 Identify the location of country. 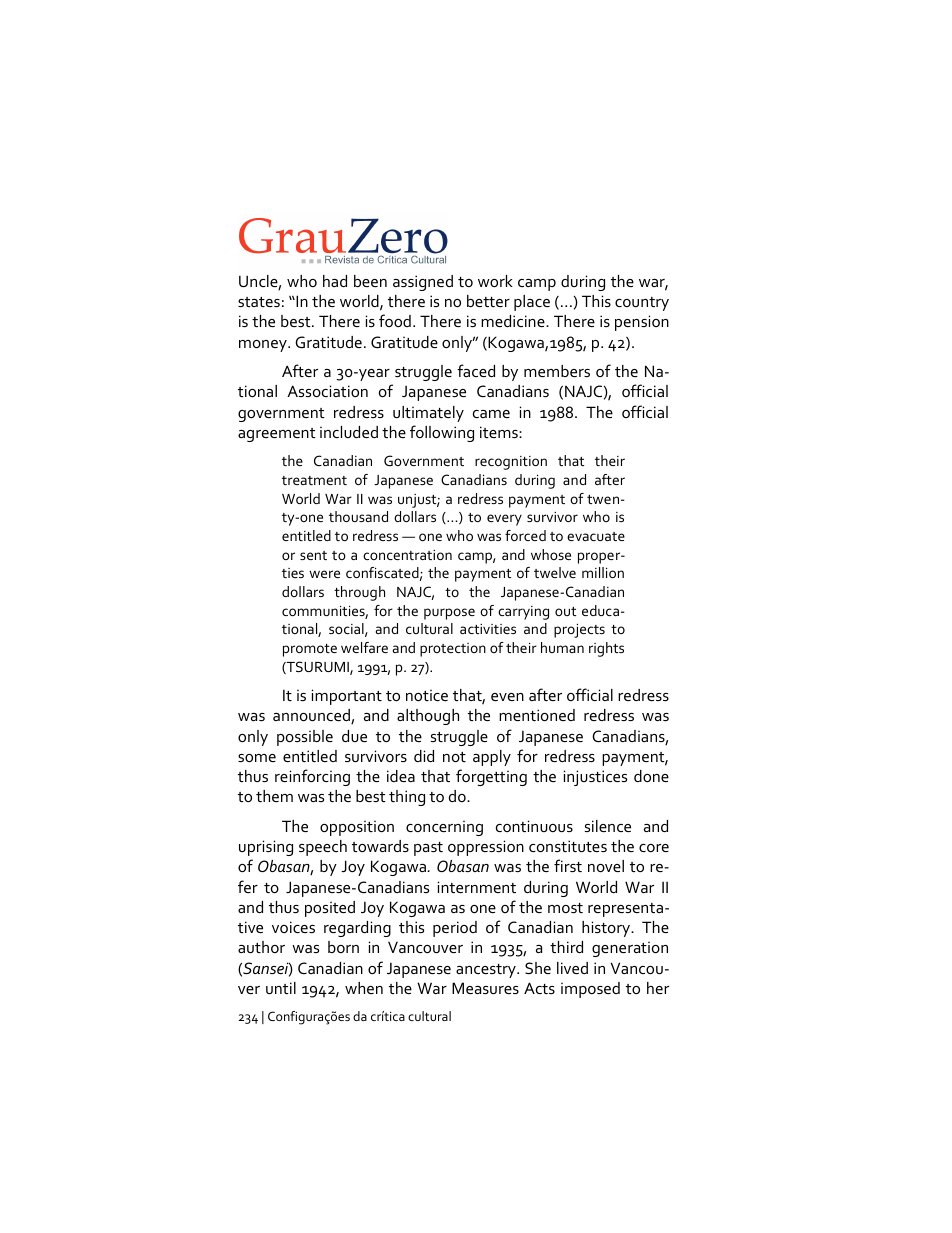
(642, 304).
